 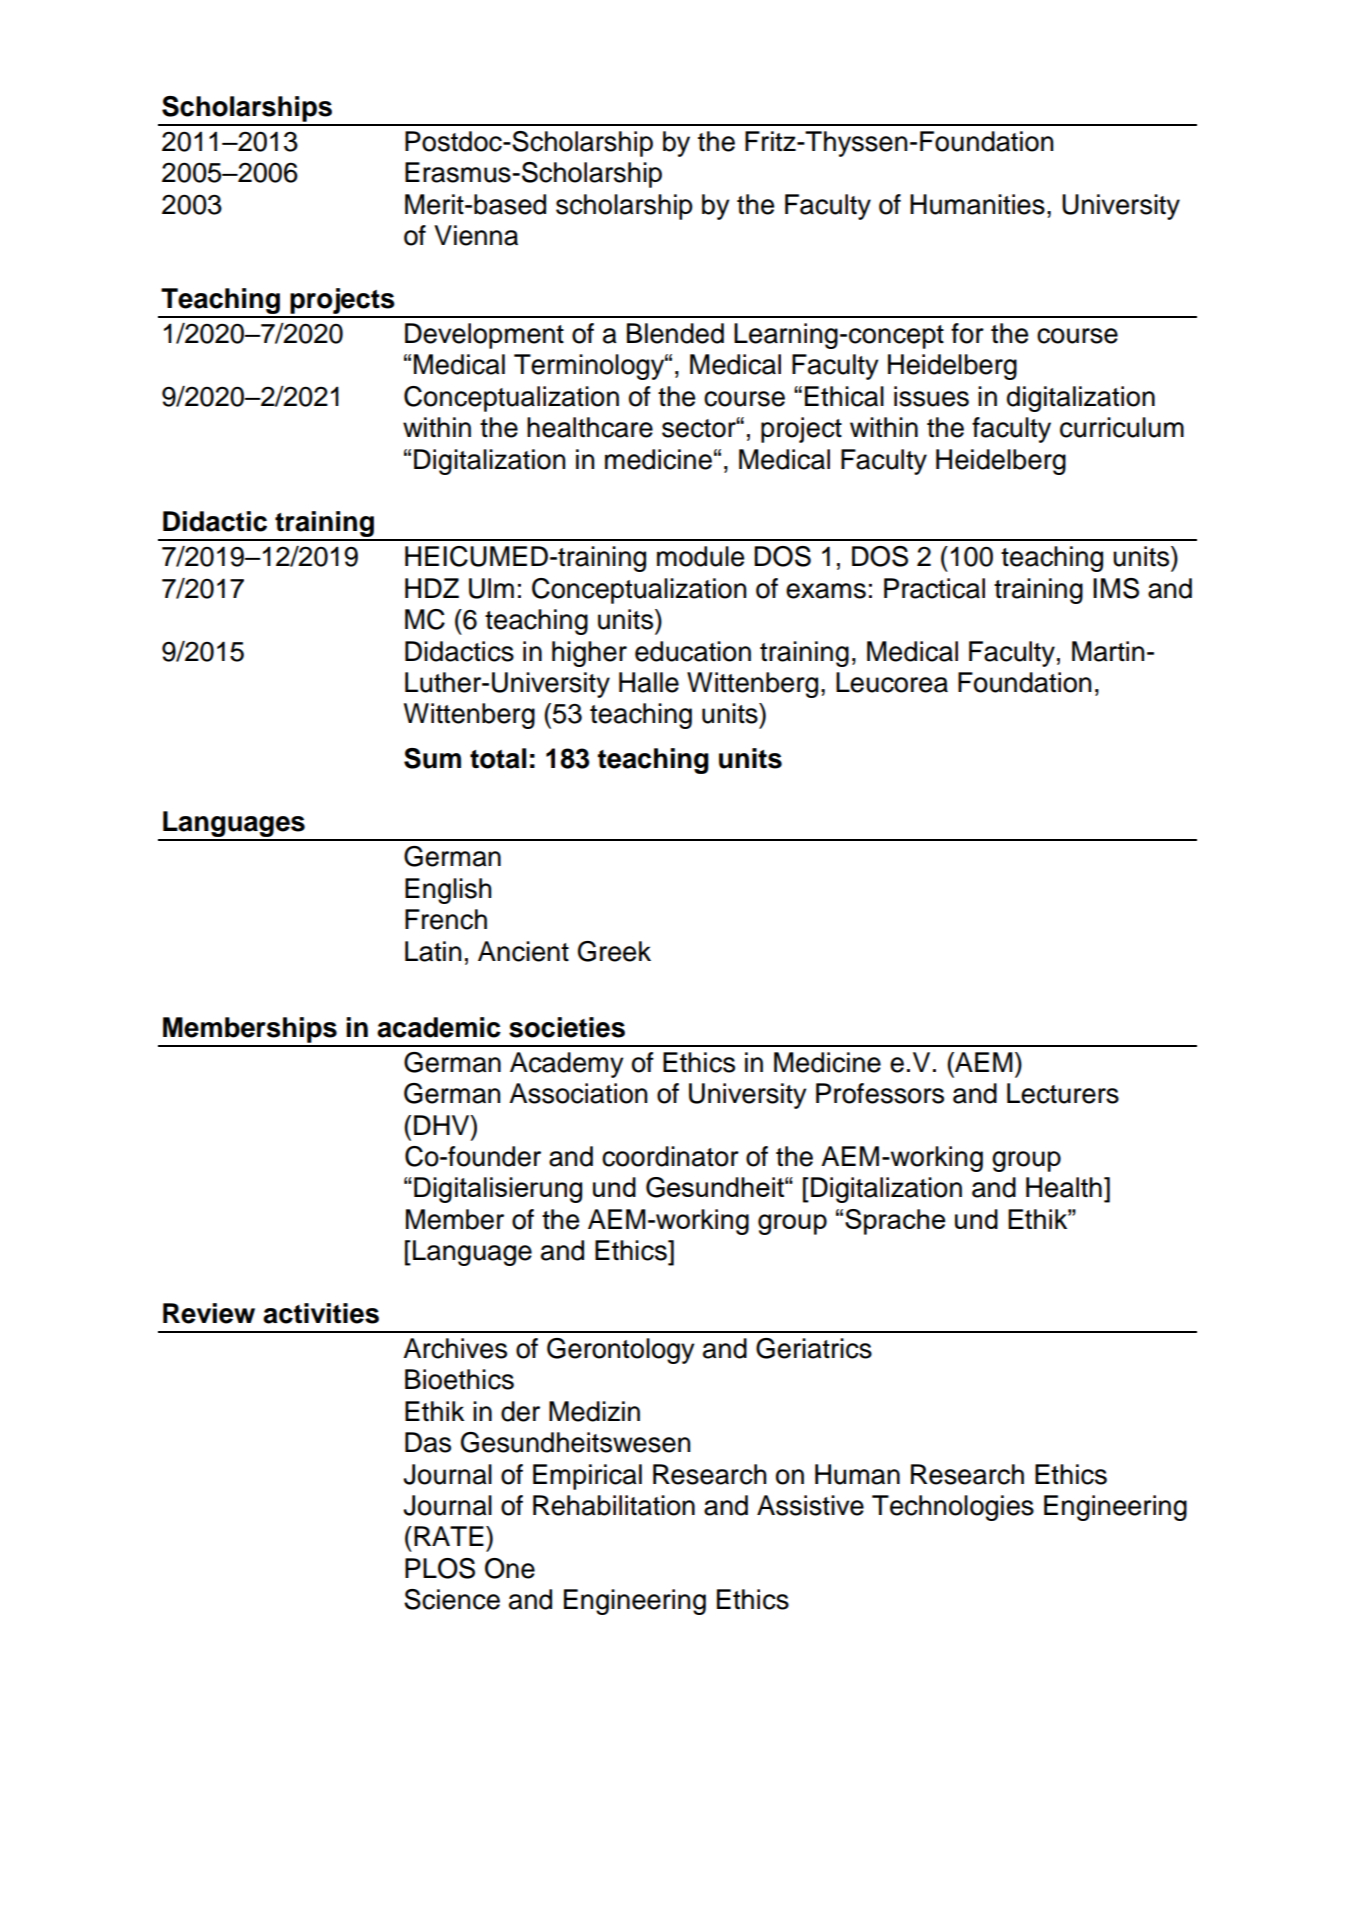 What do you see at coordinates (432, 758) in the screenshot?
I see `Sum` at bounding box center [432, 758].
